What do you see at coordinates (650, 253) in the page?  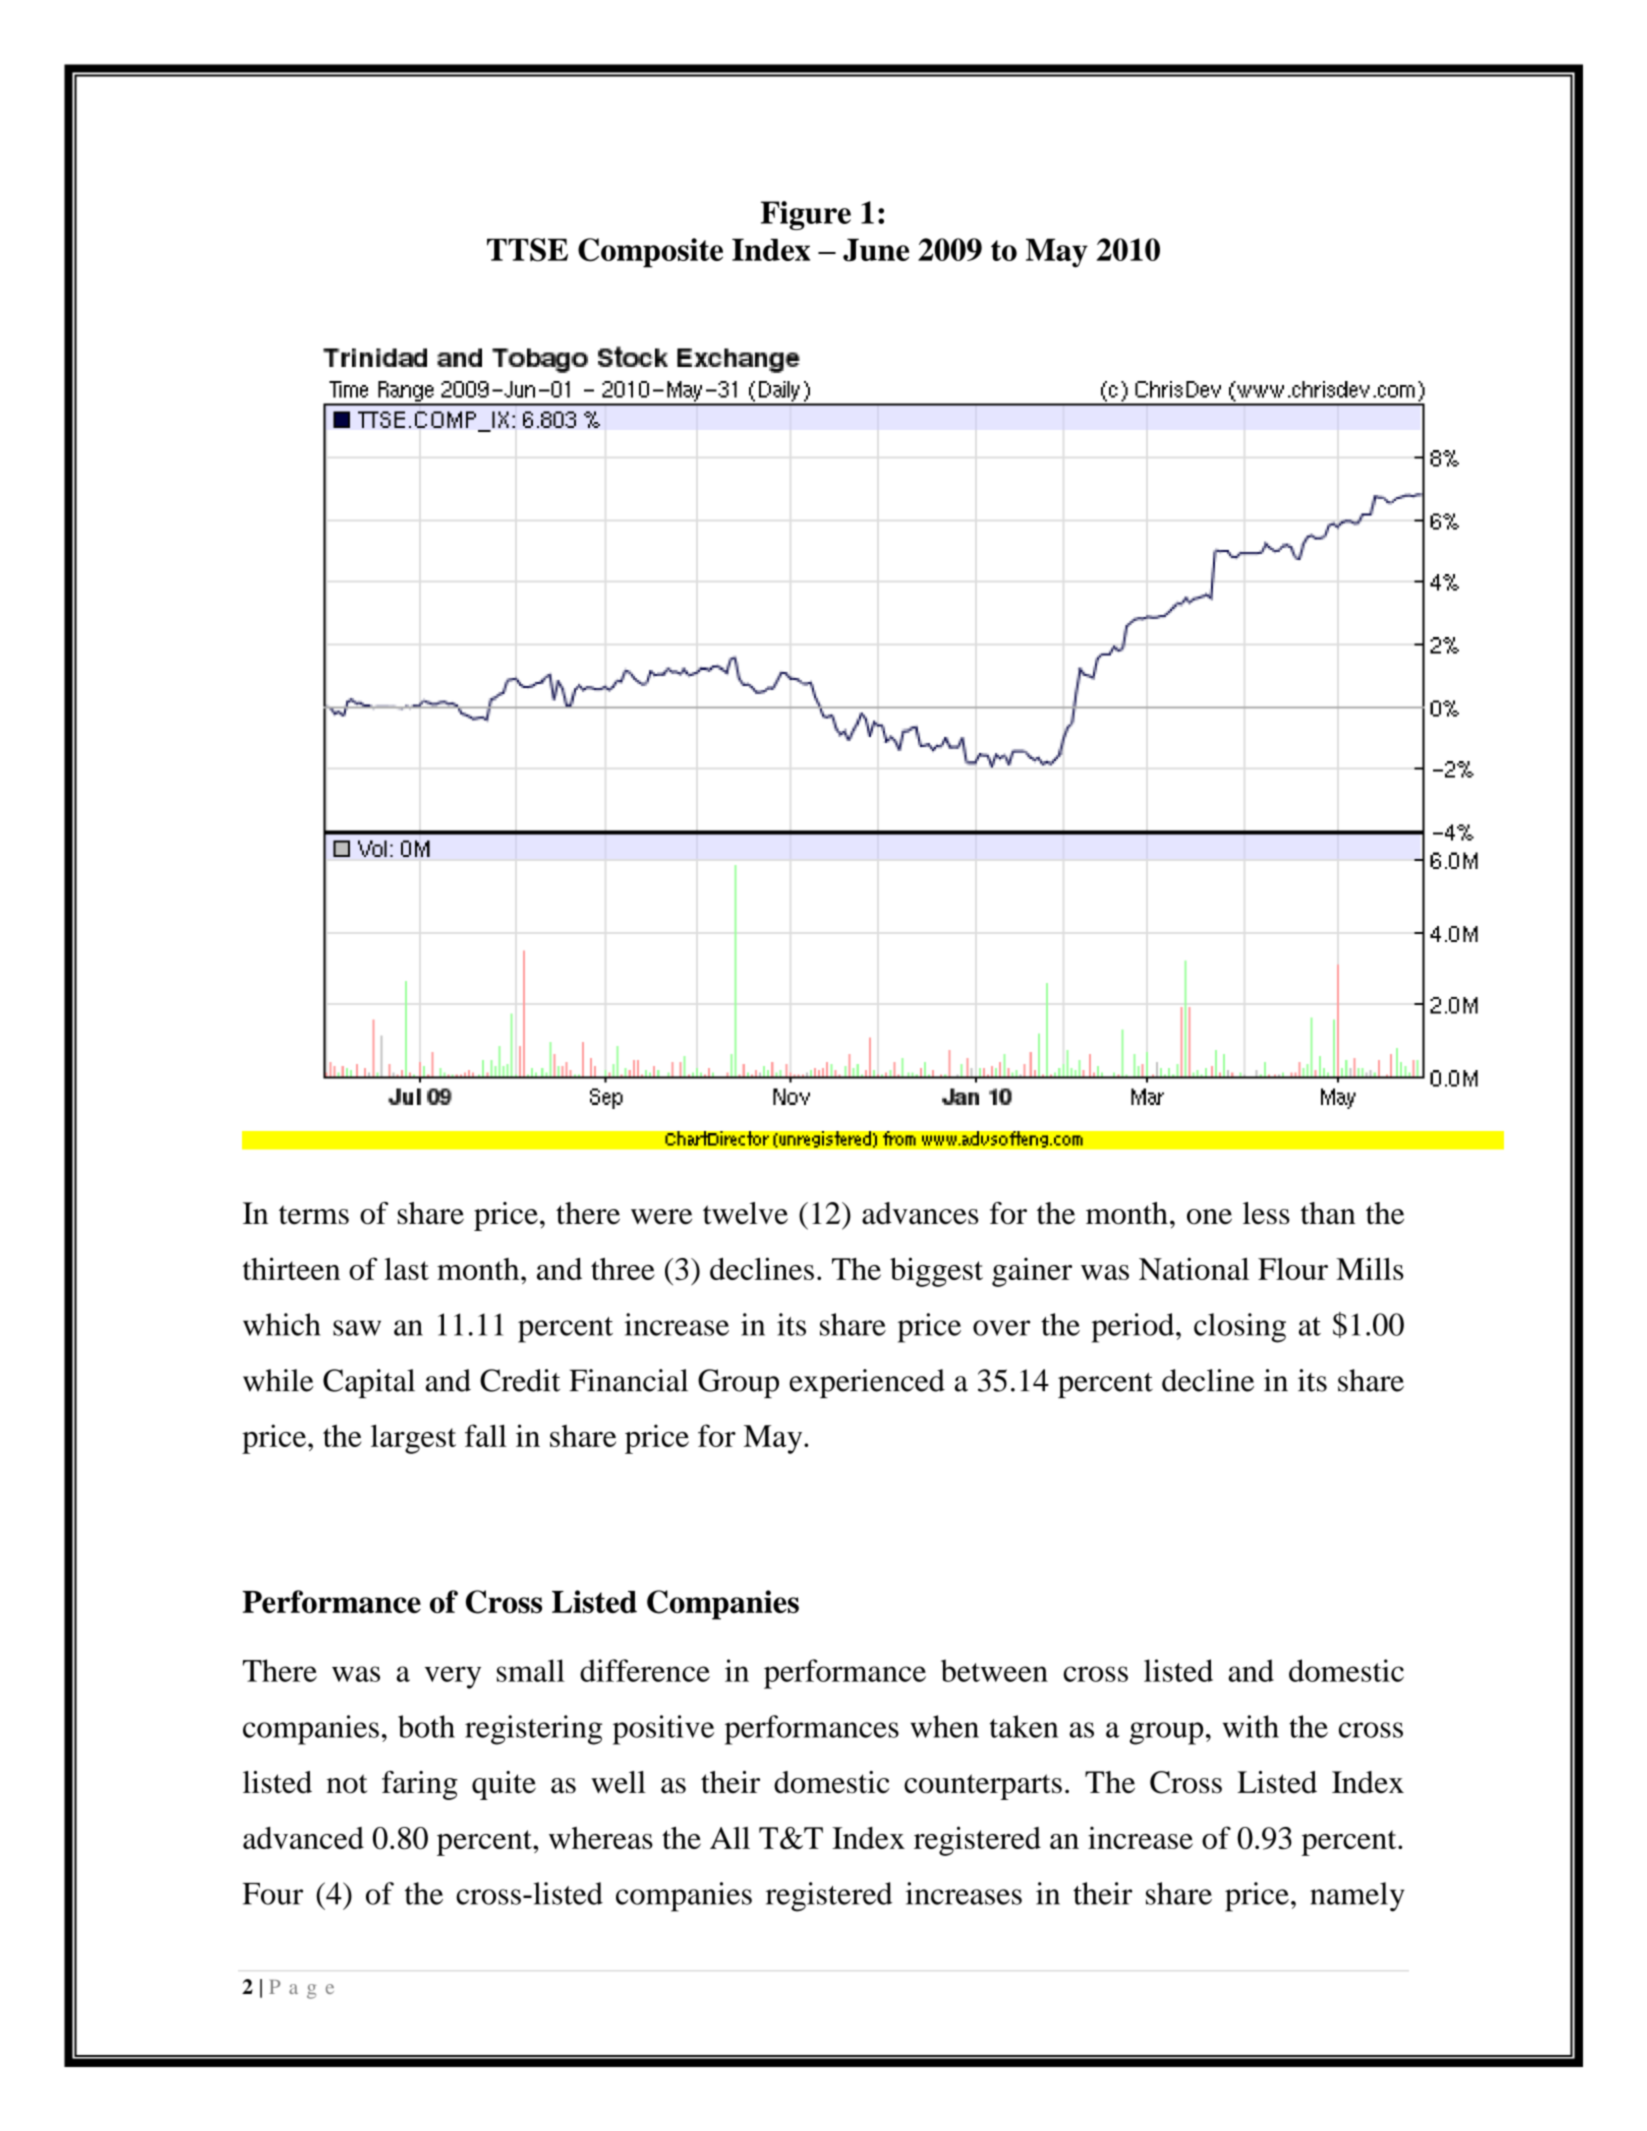 I see `Composite` at bounding box center [650, 253].
